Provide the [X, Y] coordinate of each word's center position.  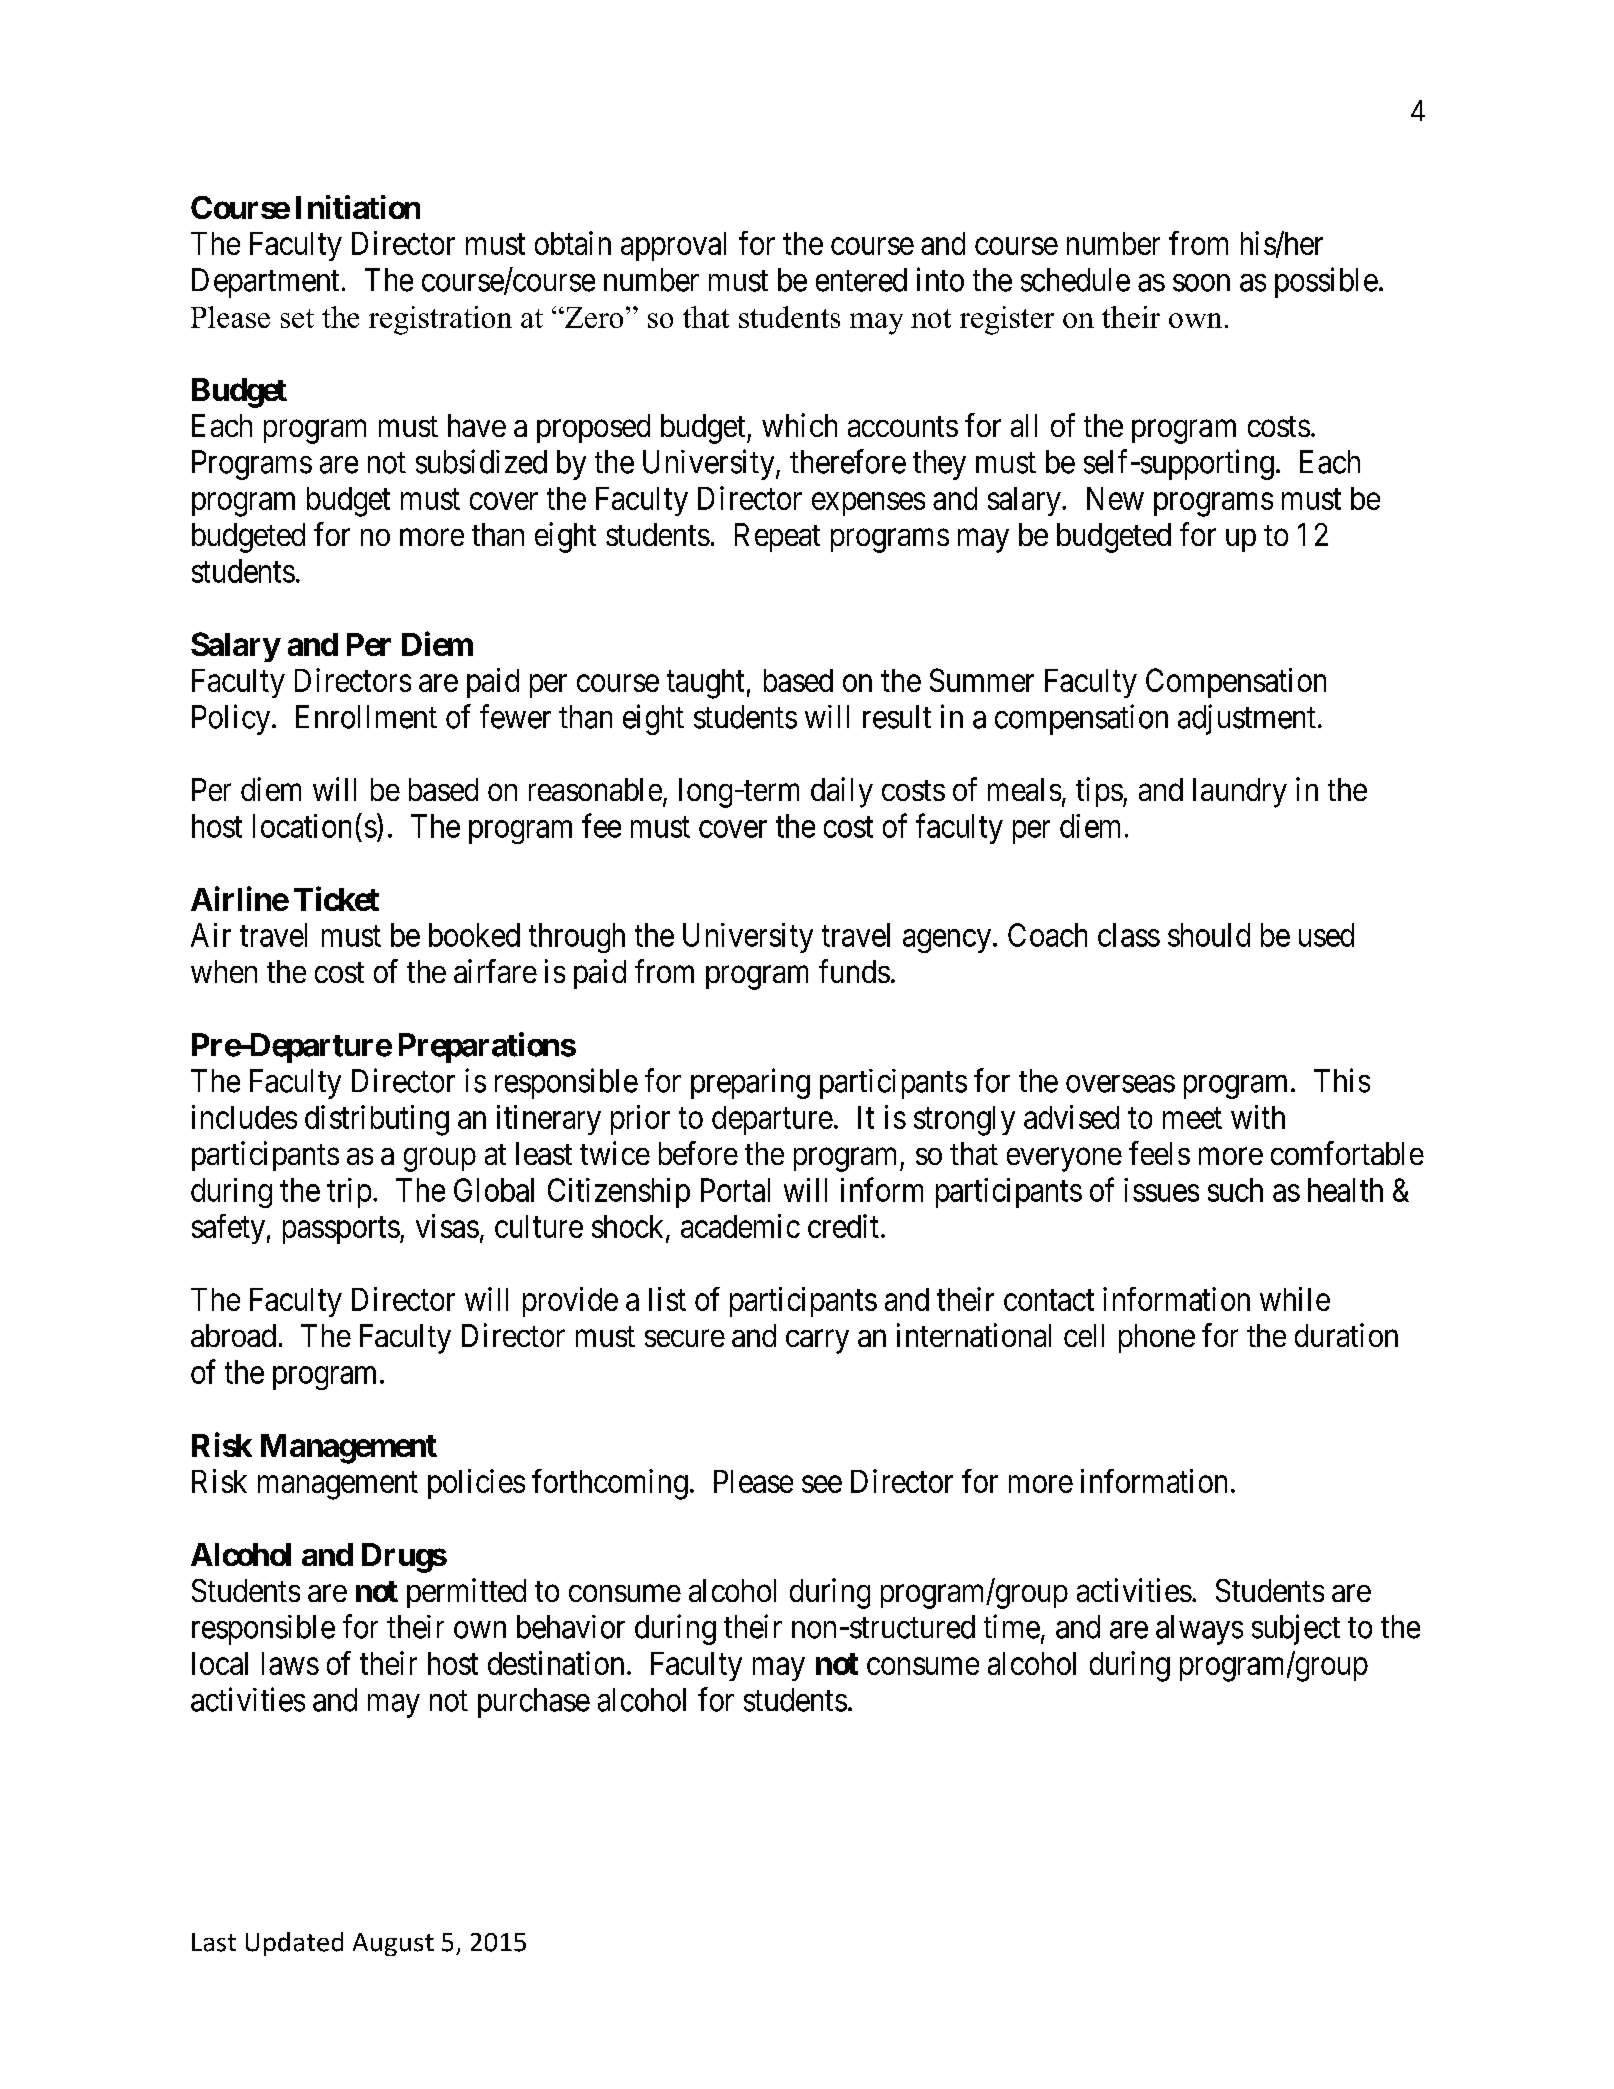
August [393, 1944]
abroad [233, 1335]
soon [1201, 283]
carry [817, 1342]
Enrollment [366, 717]
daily [842, 792]
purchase [534, 1703]
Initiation [358, 207]
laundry [1240, 793]
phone [1157, 1338]
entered [861, 280]
